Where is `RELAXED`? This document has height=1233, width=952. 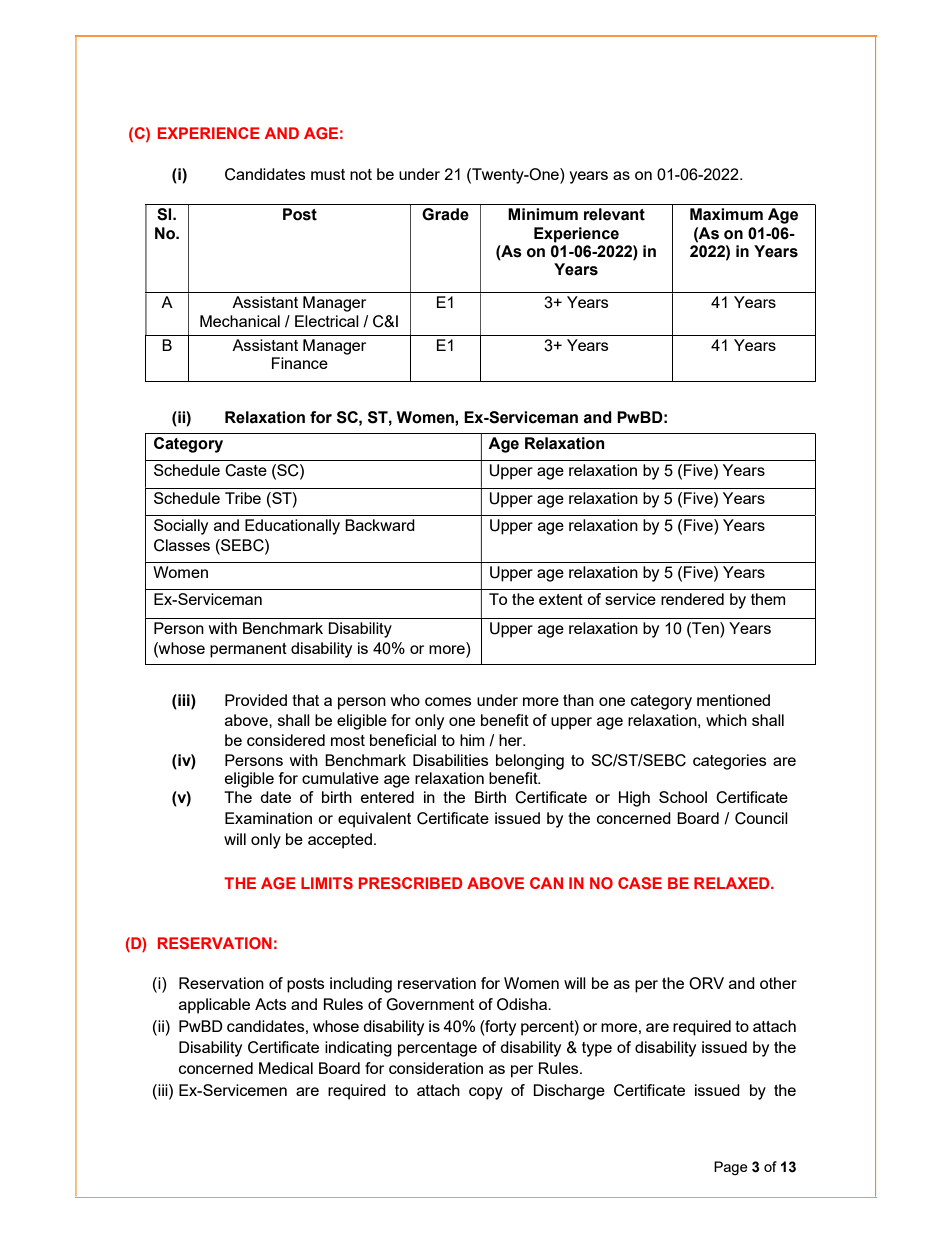 RELAXED is located at coordinates (733, 883).
